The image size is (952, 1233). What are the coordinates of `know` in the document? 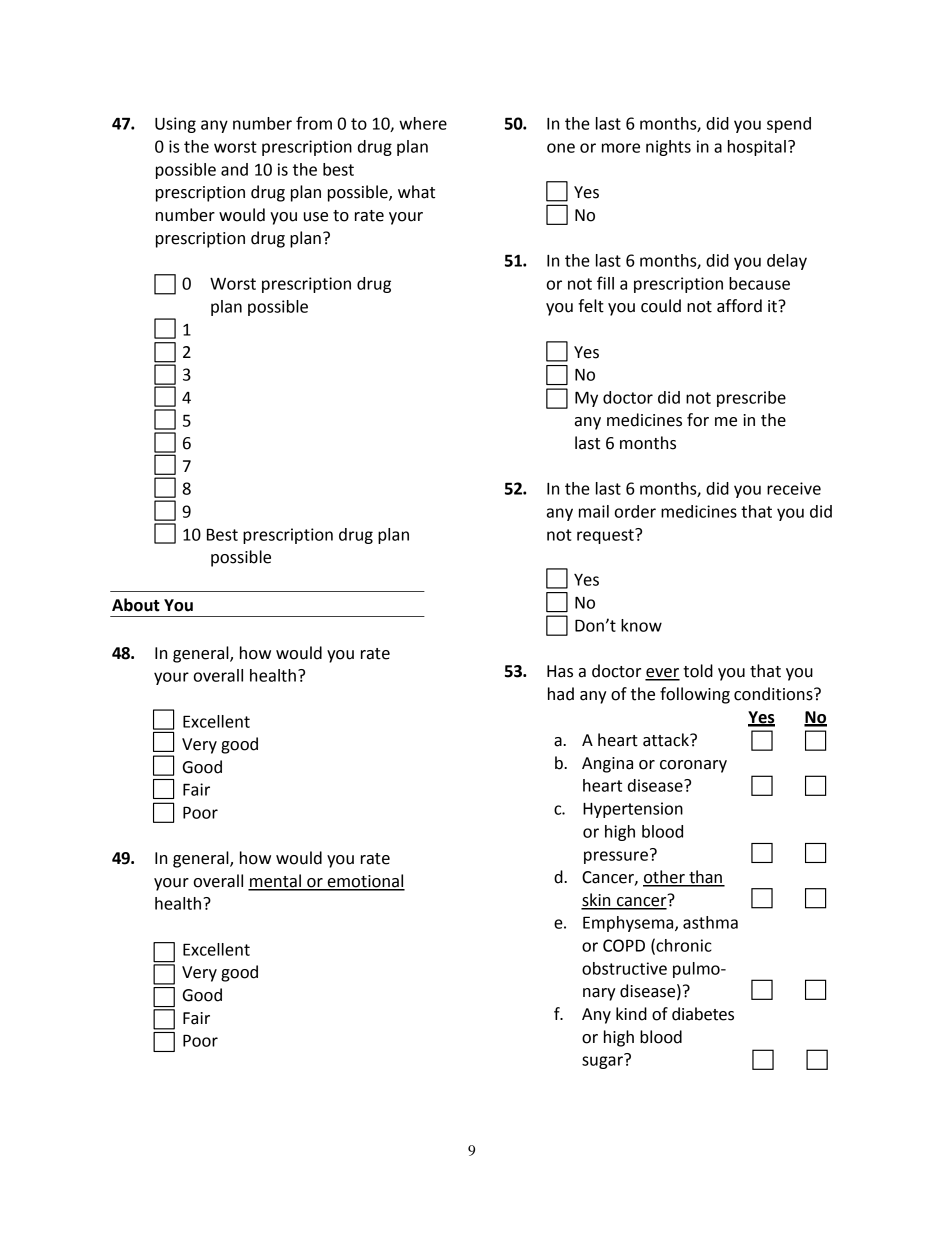 It's located at (641, 625).
